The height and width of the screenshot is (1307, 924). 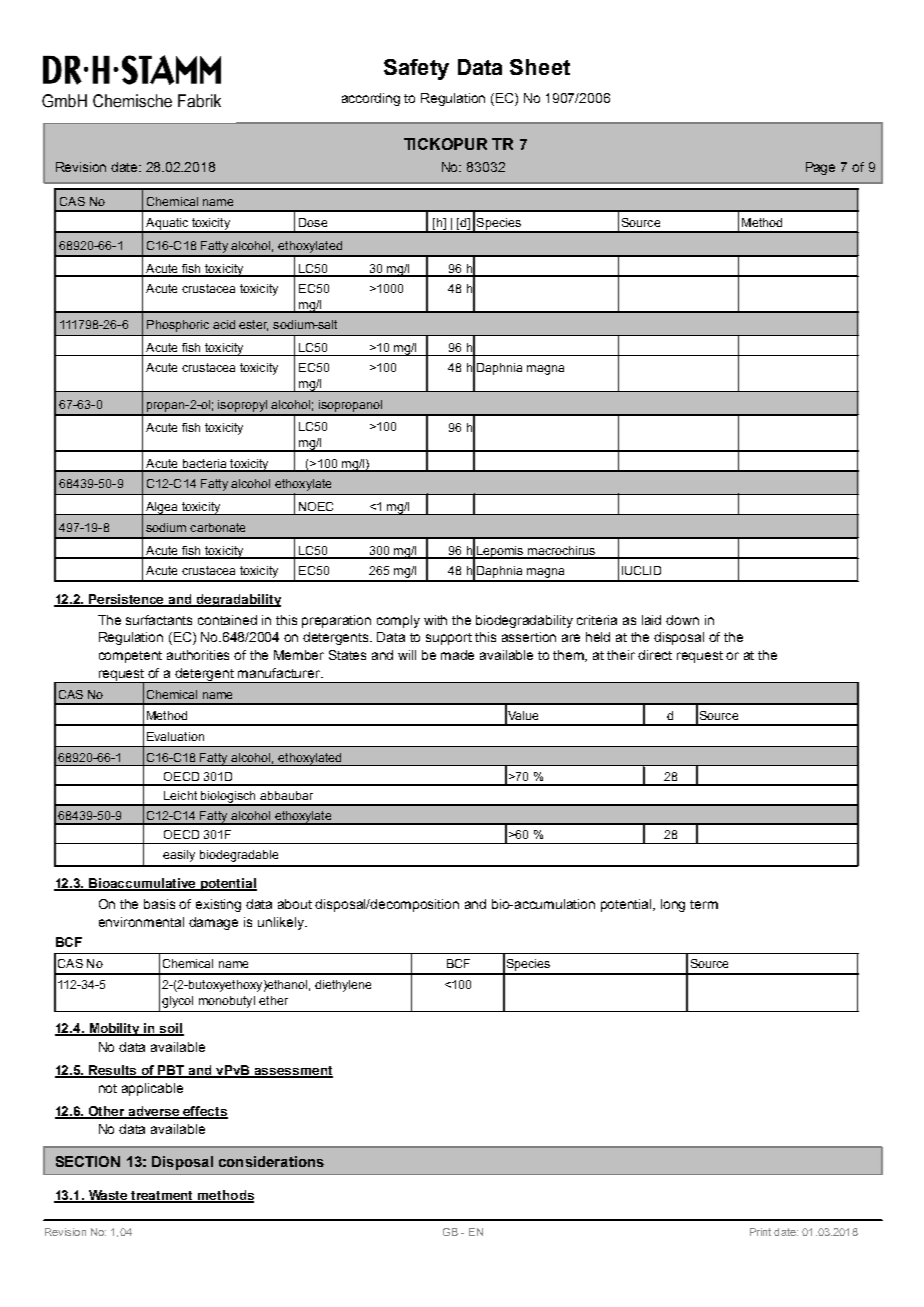 I want to click on Page, so click(x=820, y=168).
